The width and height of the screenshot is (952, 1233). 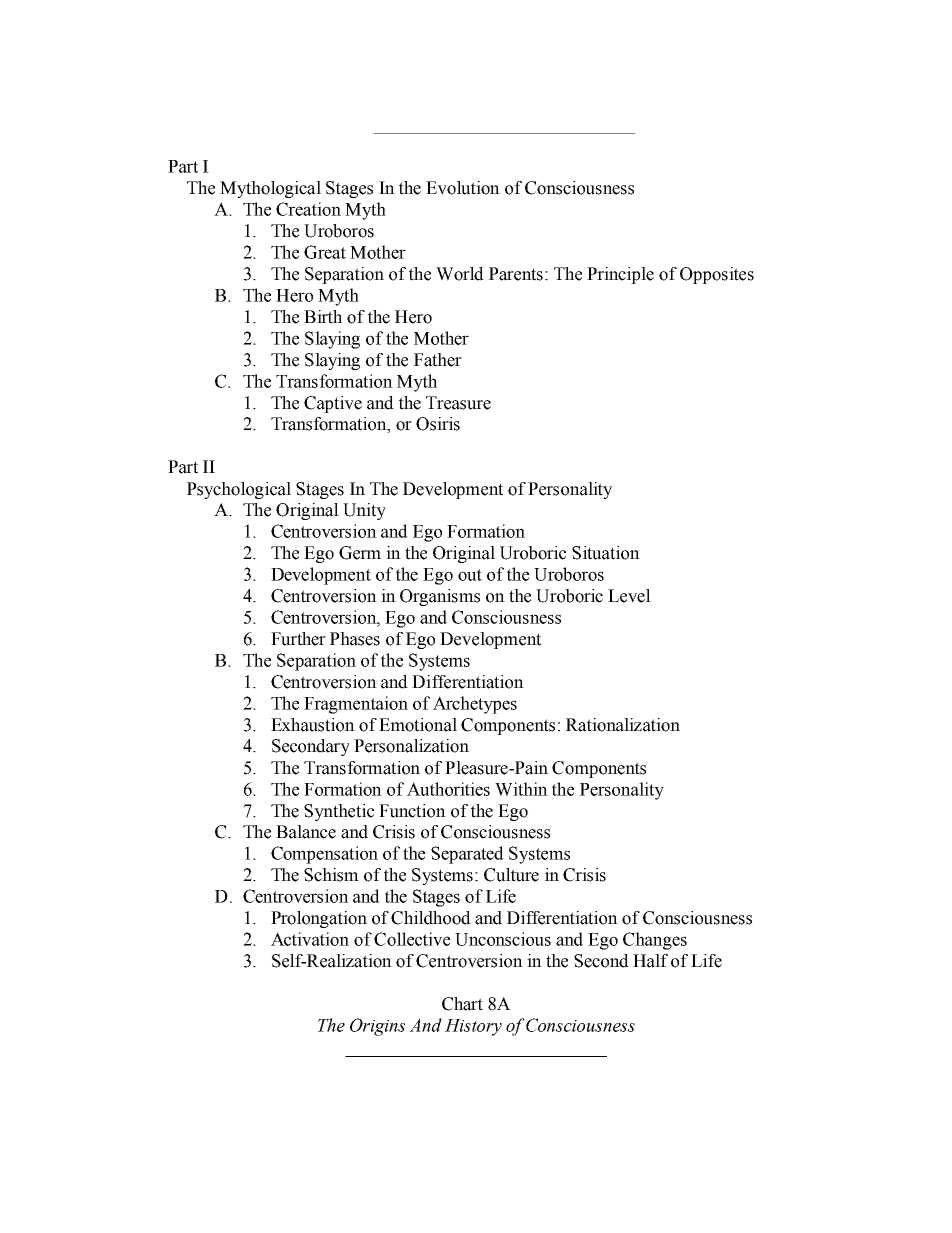 I want to click on out, so click(x=470, y=575).
